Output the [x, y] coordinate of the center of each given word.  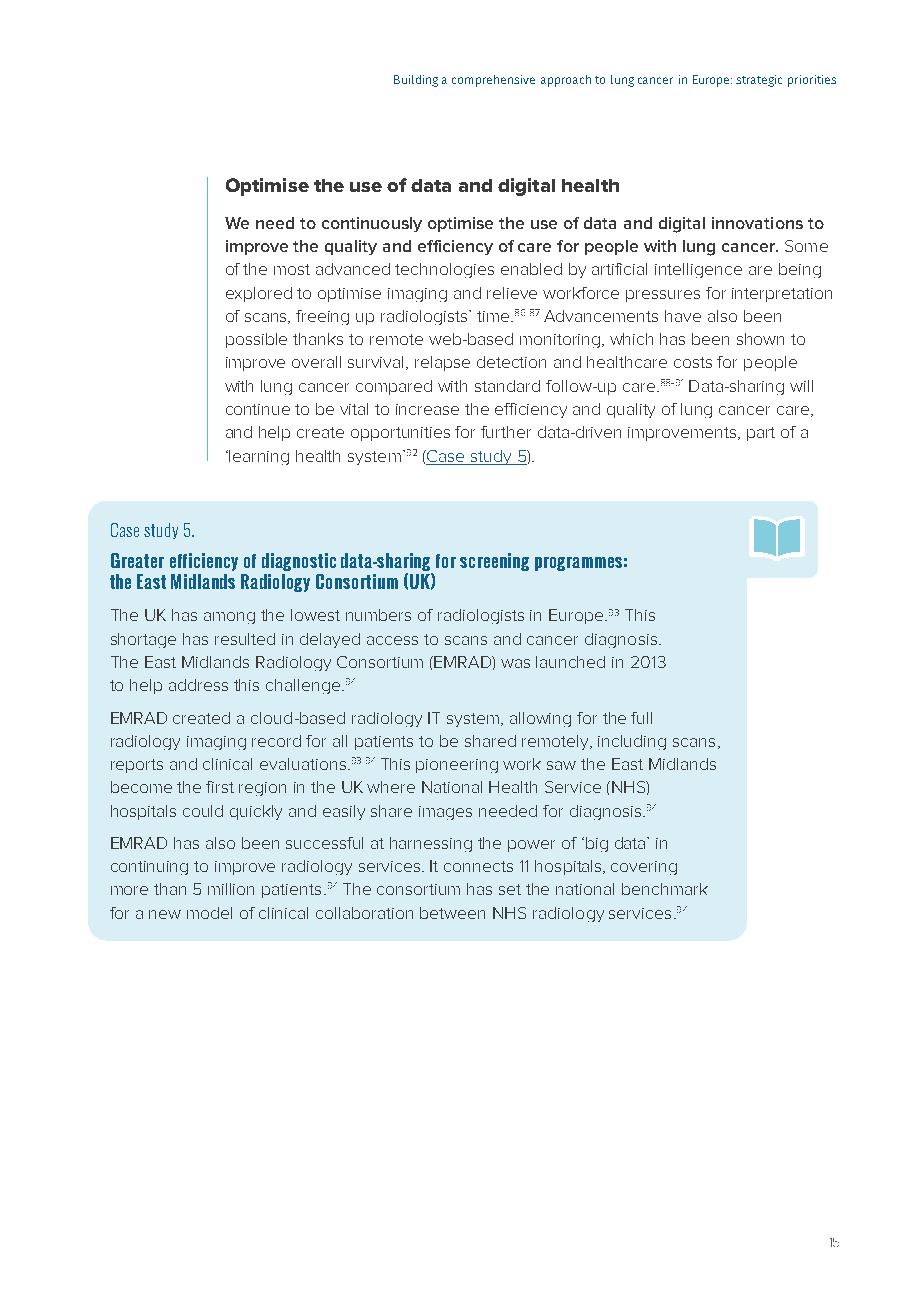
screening [494, 562]
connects [478, 866]
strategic [759, 81]
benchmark [665, 889]
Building [416, 81]
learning [259, 457]
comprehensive [493, 81]
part [761, 434]
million [231, 889]
